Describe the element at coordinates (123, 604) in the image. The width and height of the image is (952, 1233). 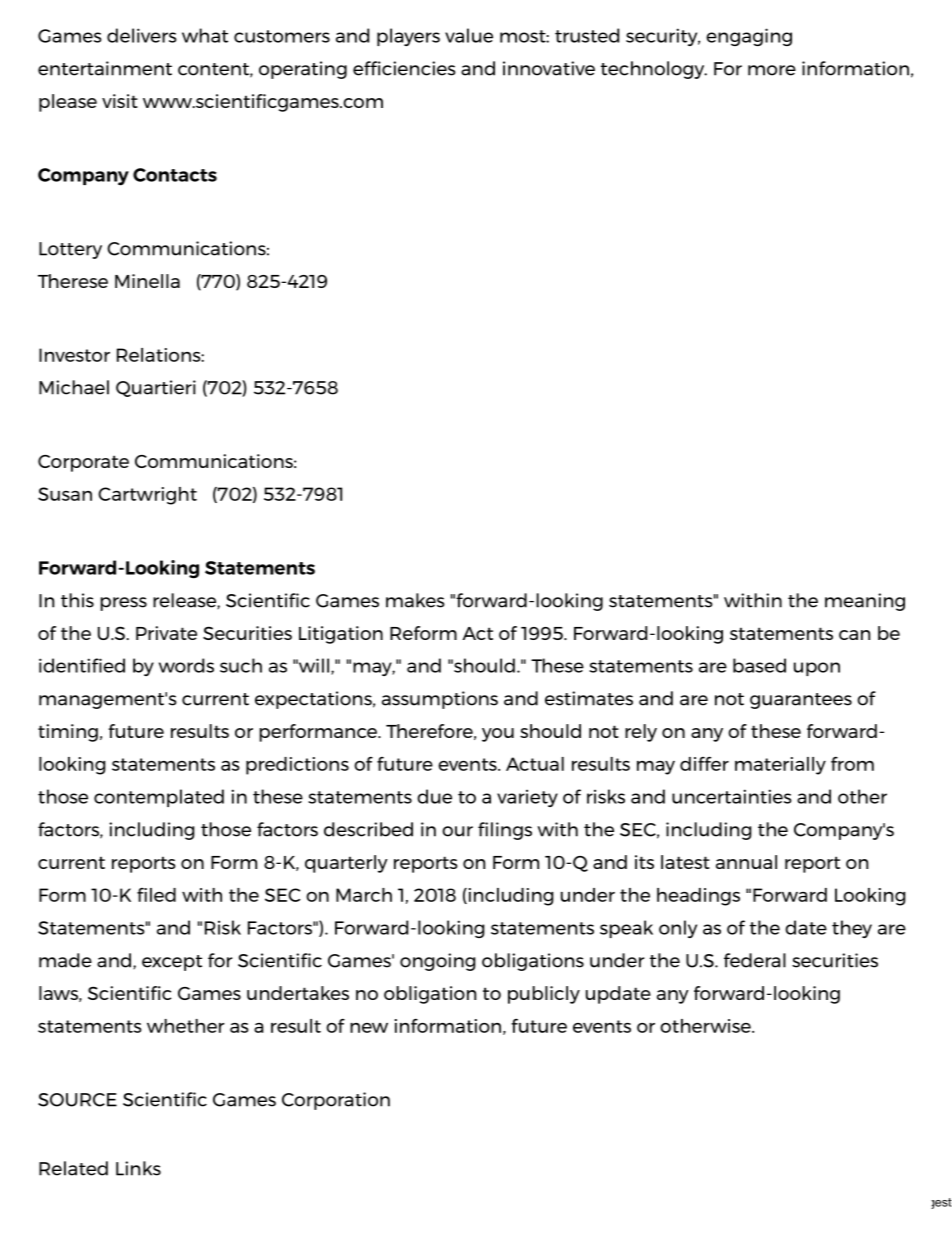
I see `press` at that location.
